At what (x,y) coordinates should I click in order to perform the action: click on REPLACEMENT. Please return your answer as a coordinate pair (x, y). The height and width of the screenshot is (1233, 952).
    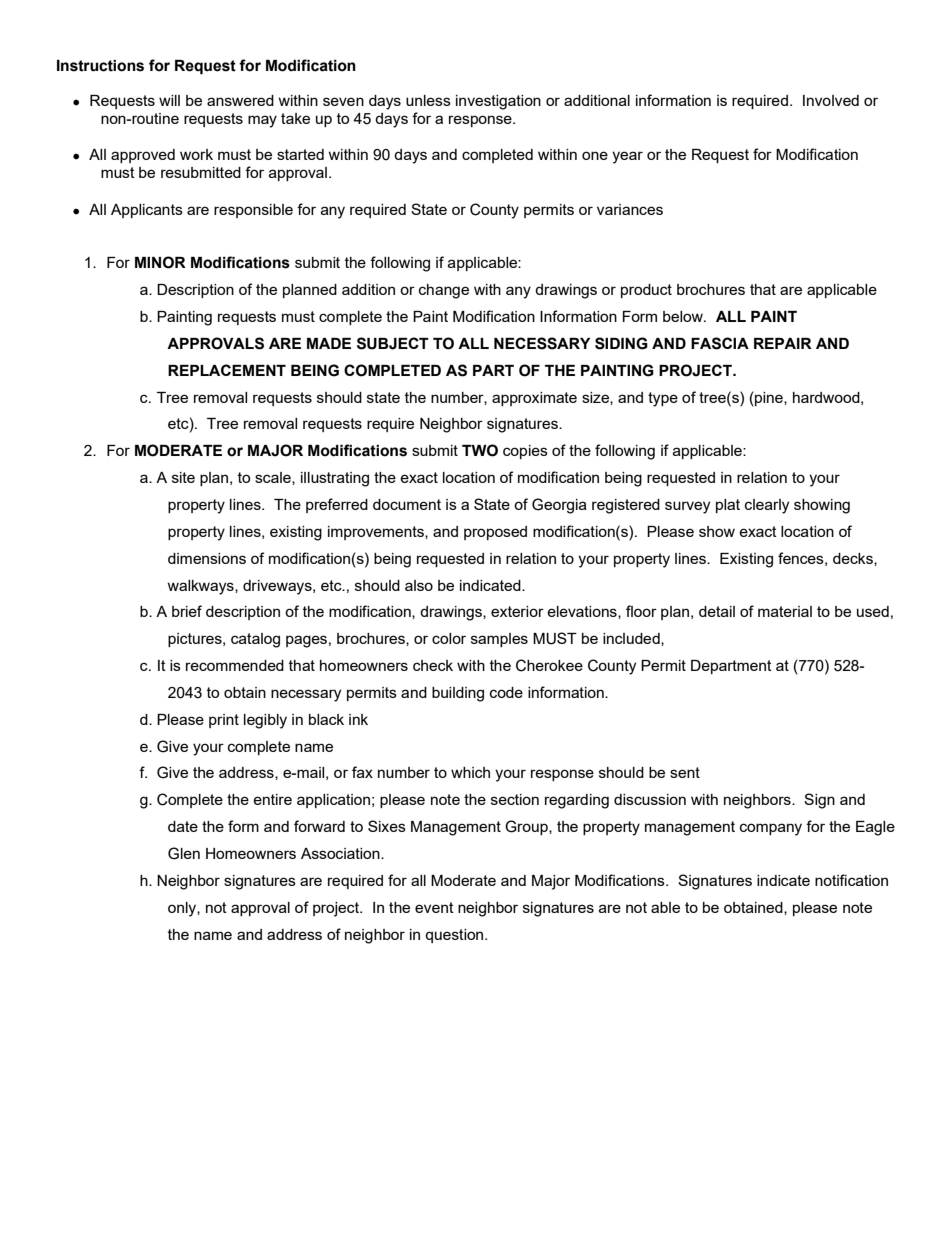
    Looking at the image, I should click on (227, 370).
